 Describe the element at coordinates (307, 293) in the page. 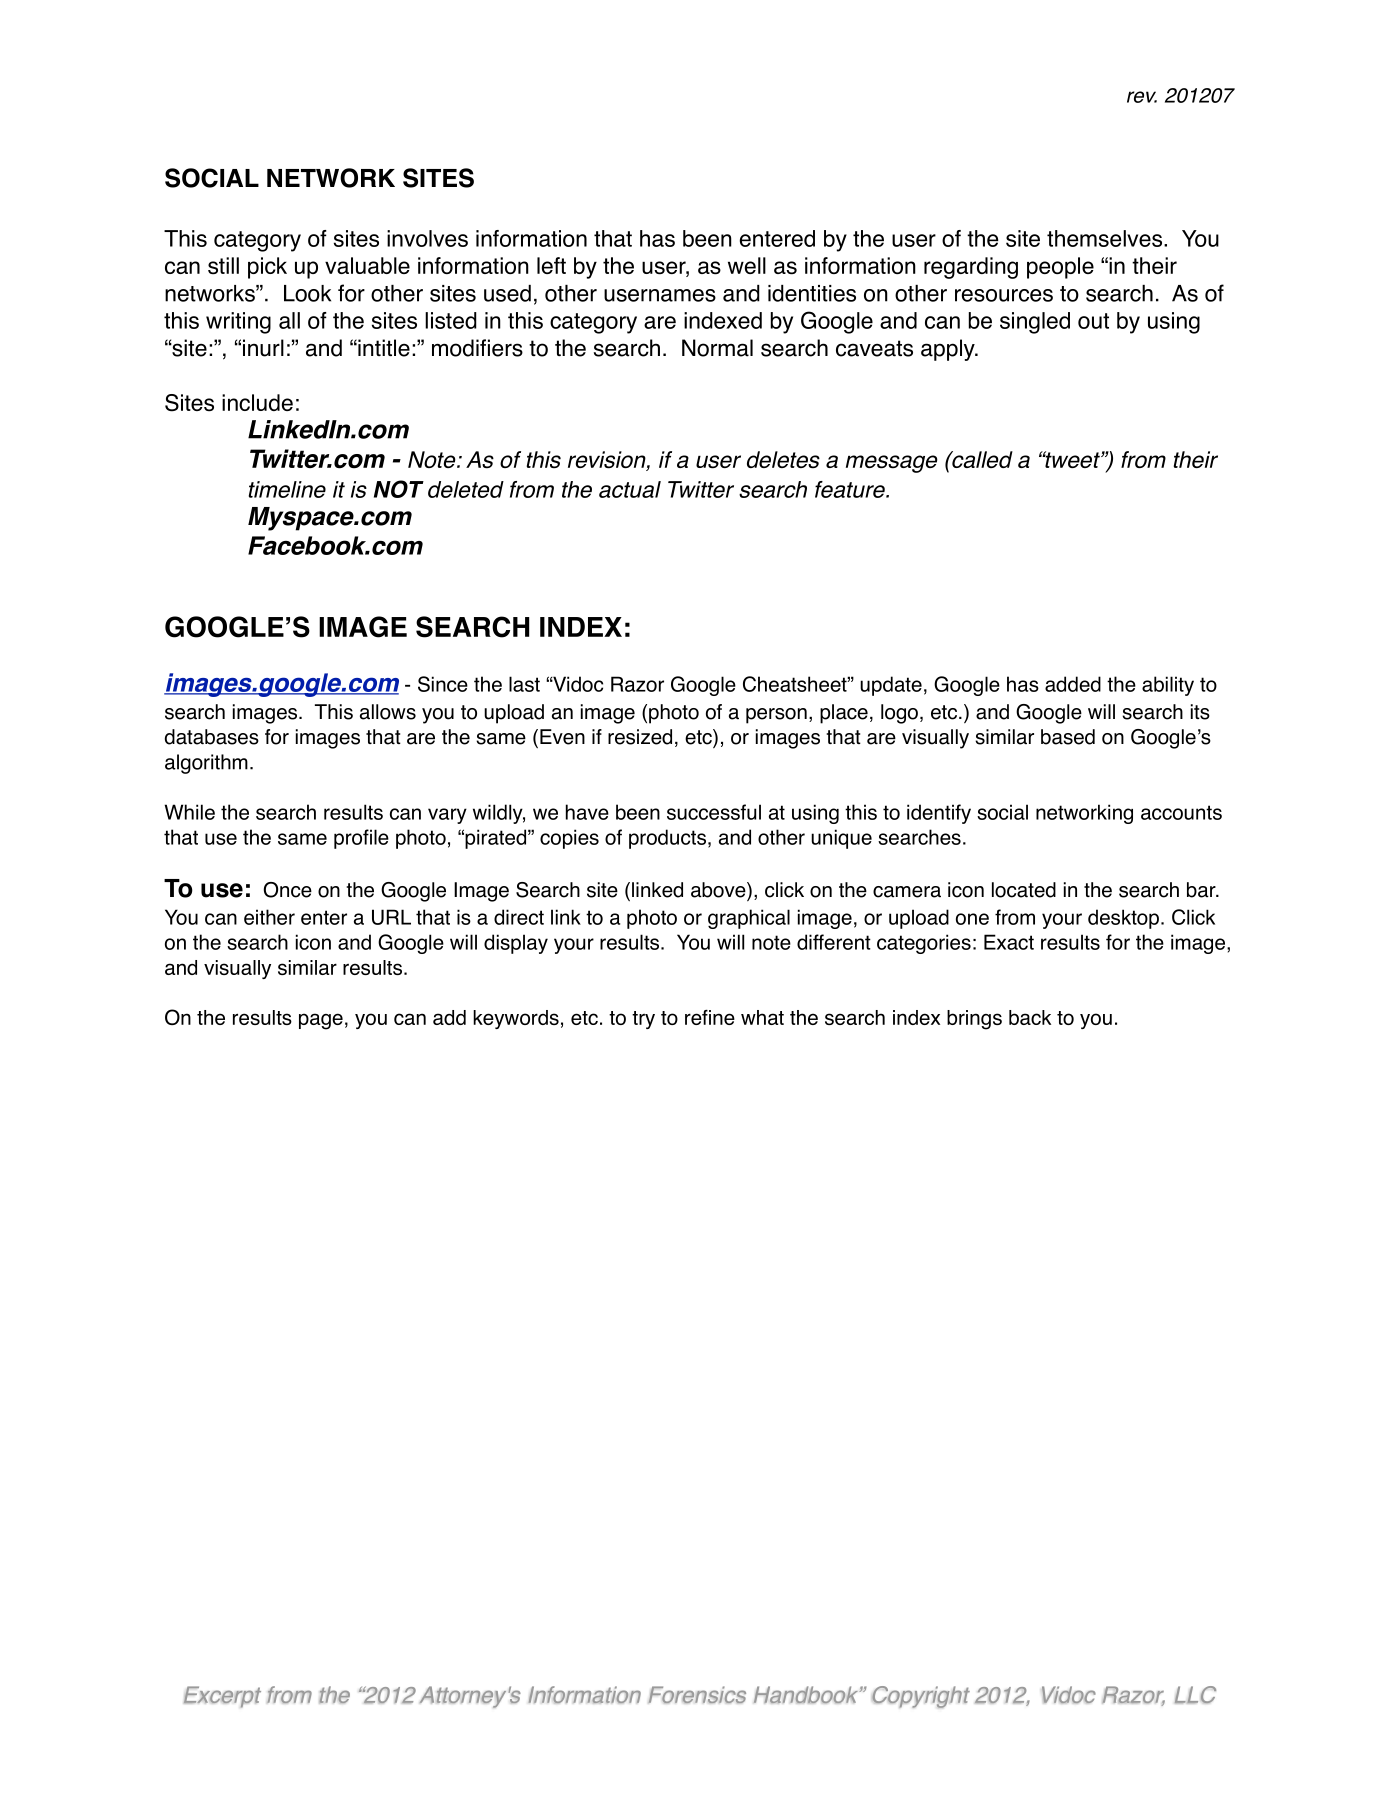

I see `Look` at that location.
